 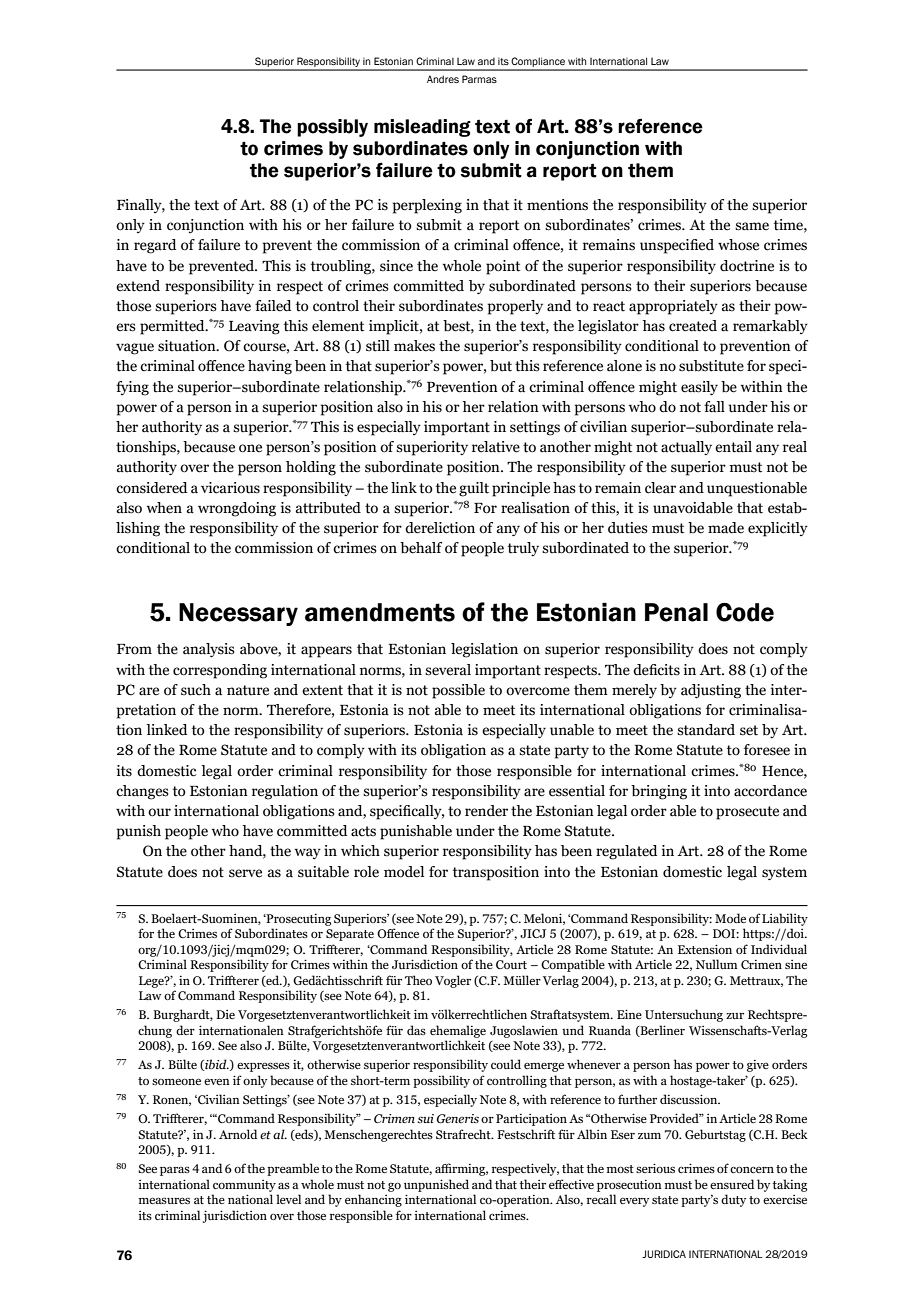 What do you see at coordinates (244, 1186) in the screenshot?
I see `community` at bounding box center [244, 1186].
